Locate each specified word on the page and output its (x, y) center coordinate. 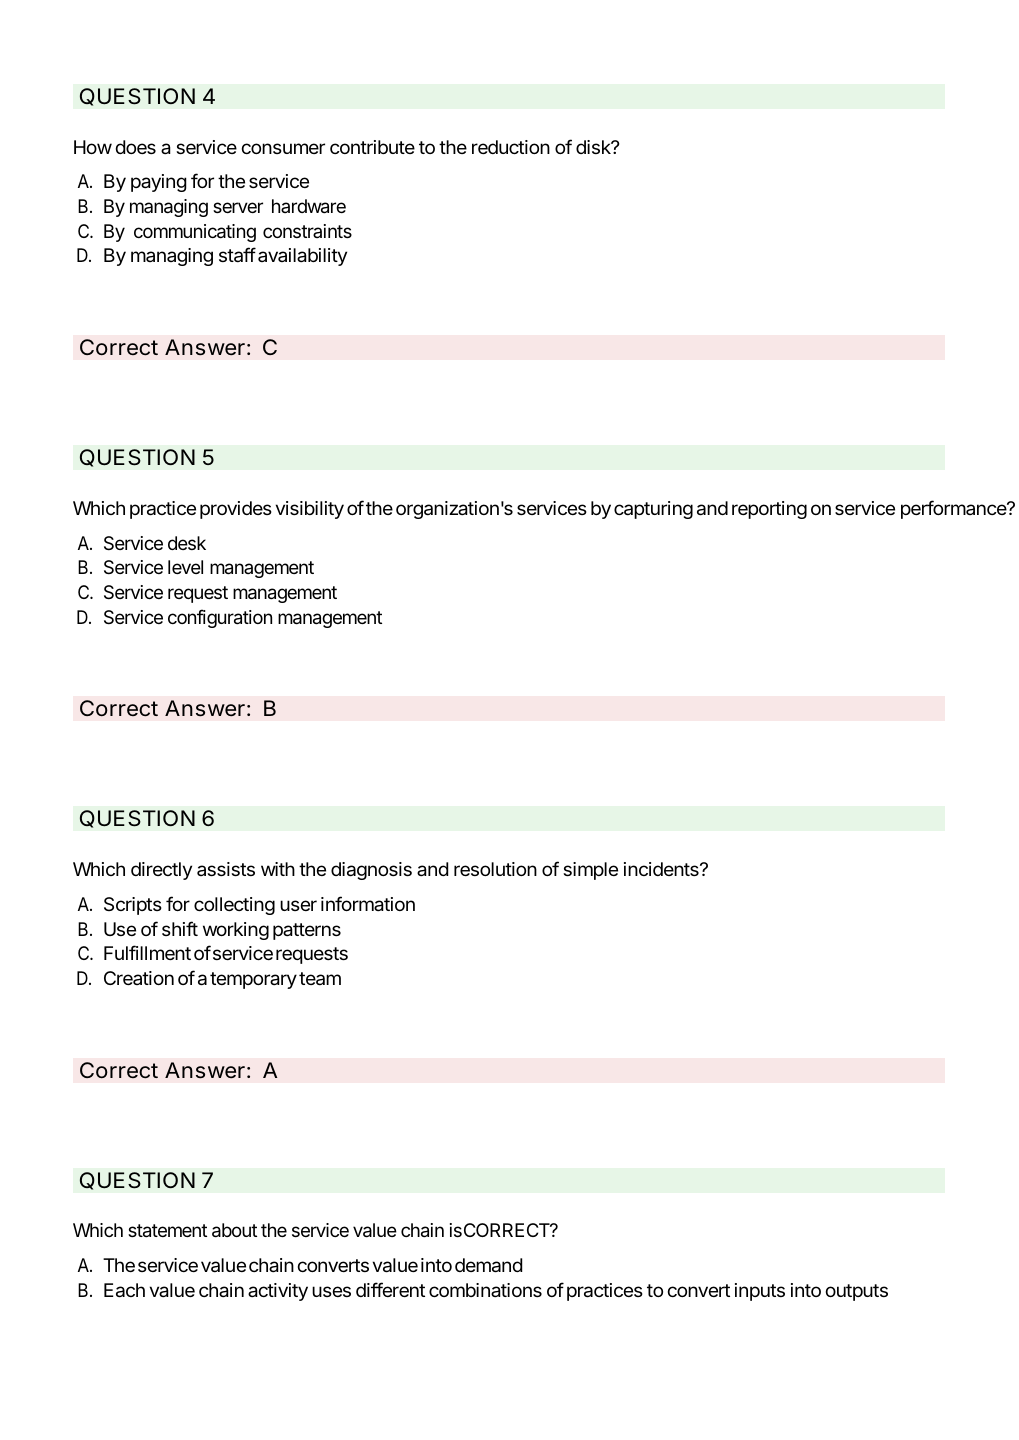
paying (159, 183)
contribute (372, 147)
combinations (485, 1290)
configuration (220, 618)
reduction (511, 147)
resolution (495, 869)
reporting (769, 510)
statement (167, 1231)
